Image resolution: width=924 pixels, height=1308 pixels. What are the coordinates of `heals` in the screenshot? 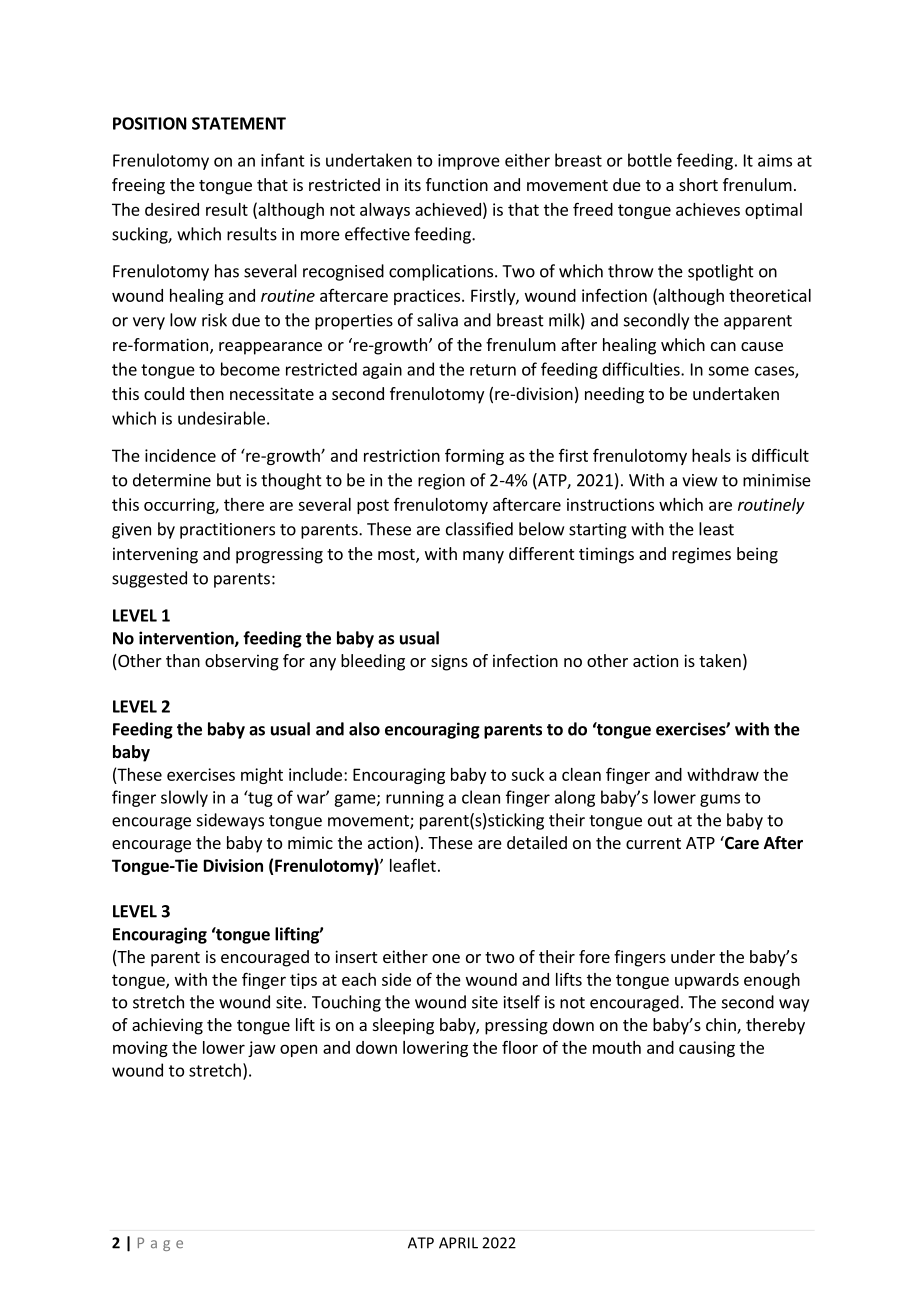 It's located at (711, 455).
